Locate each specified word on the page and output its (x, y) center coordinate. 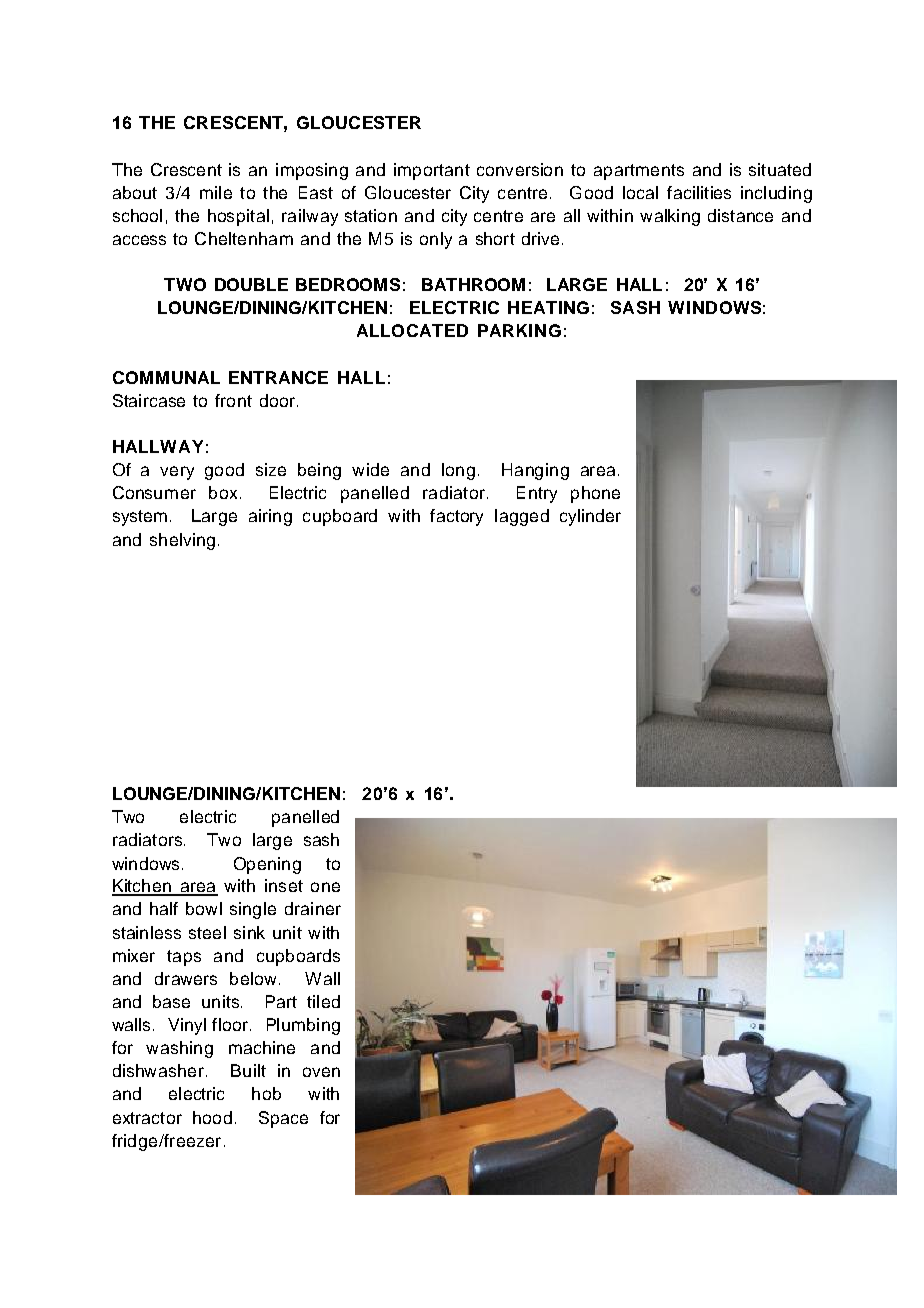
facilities (699, 192)
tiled (323, 1001)
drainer (313, 908)
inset (284, 885)
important (432, 171)
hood (212, 1117)
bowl (204, 908)
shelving (182, 541)
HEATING (548, 307)
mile (216, 192)
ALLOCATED (412, 330)
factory (456, 517)
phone (595, 494)
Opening (267, 865)
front (233, 400)
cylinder (590, 517)
